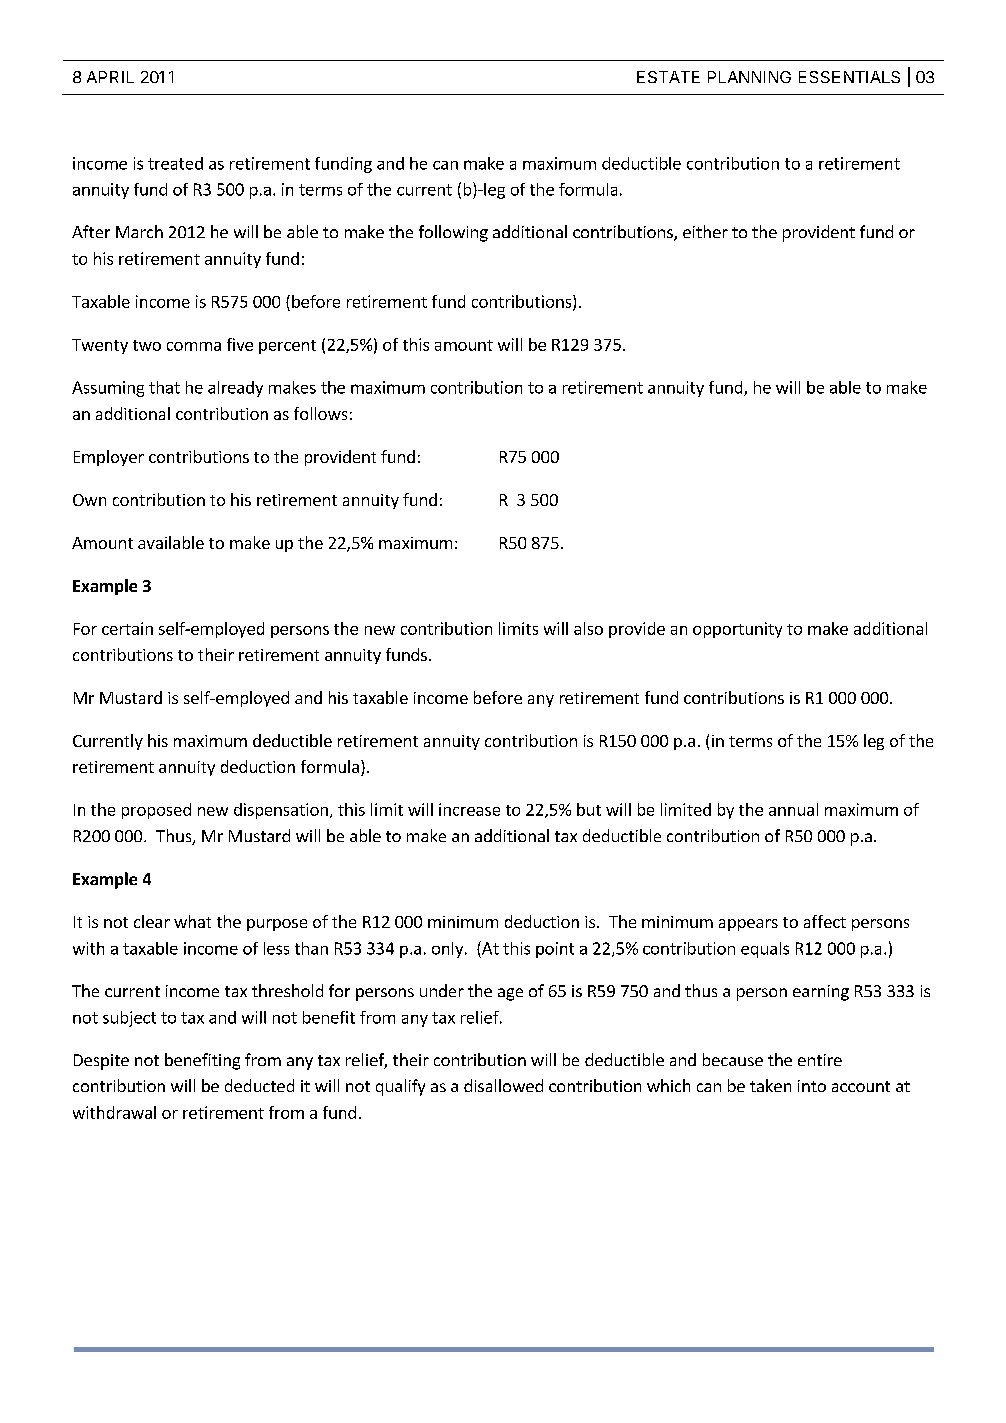 Image resolution: width=1006 pixels, height=1423 pixels. I want to click on PLANNING, so click(749, 77).
